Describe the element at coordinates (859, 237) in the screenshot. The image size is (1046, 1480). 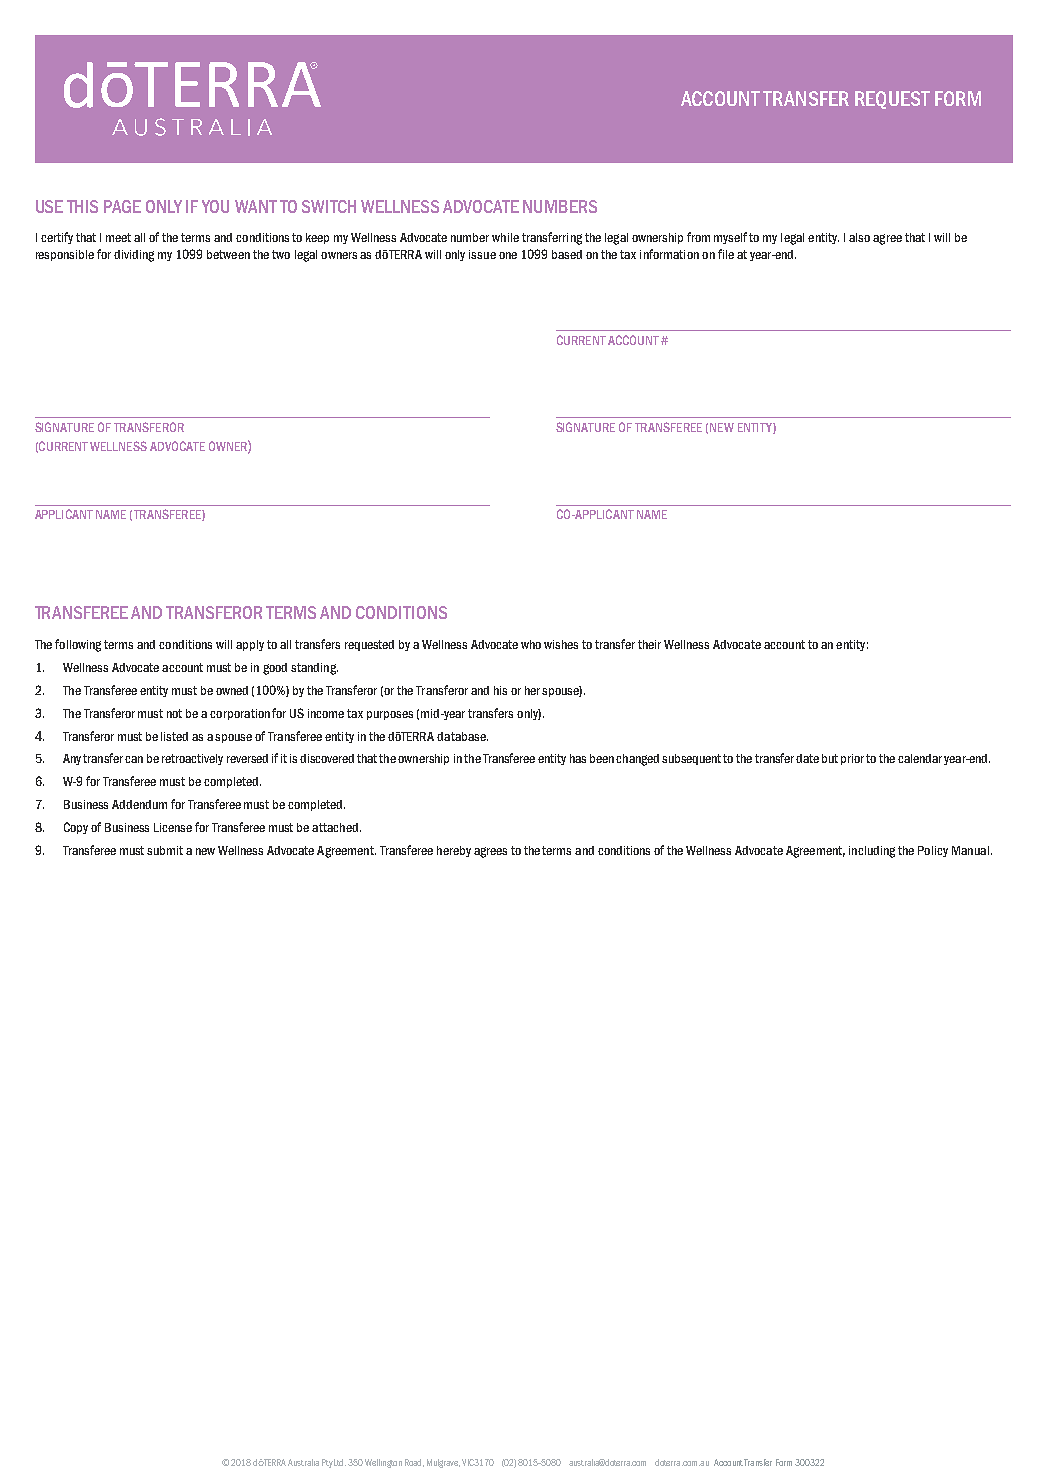
I see `also` at that location.
